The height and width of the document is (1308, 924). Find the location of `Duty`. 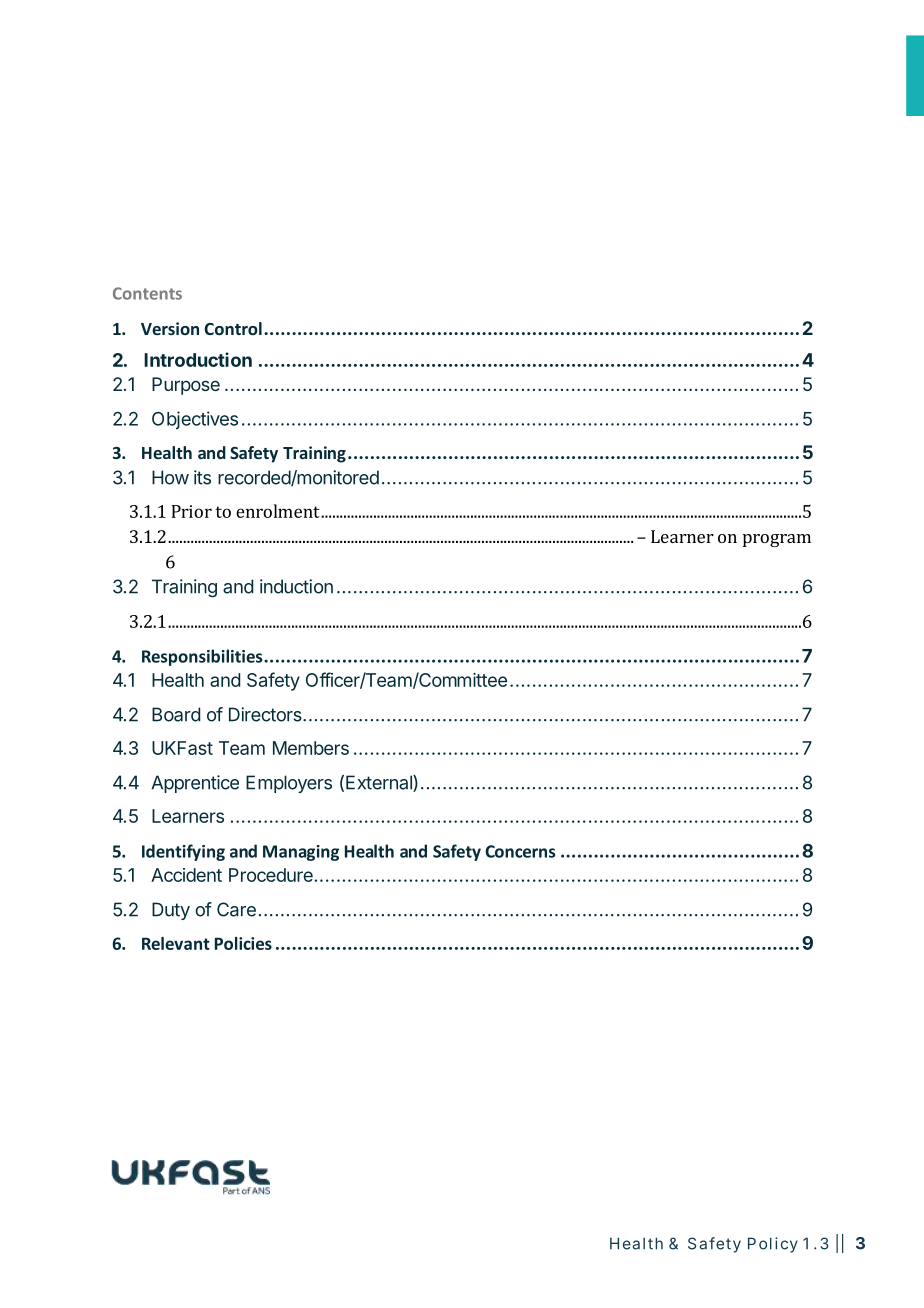

Duty is located at coordinates (171, 911).
